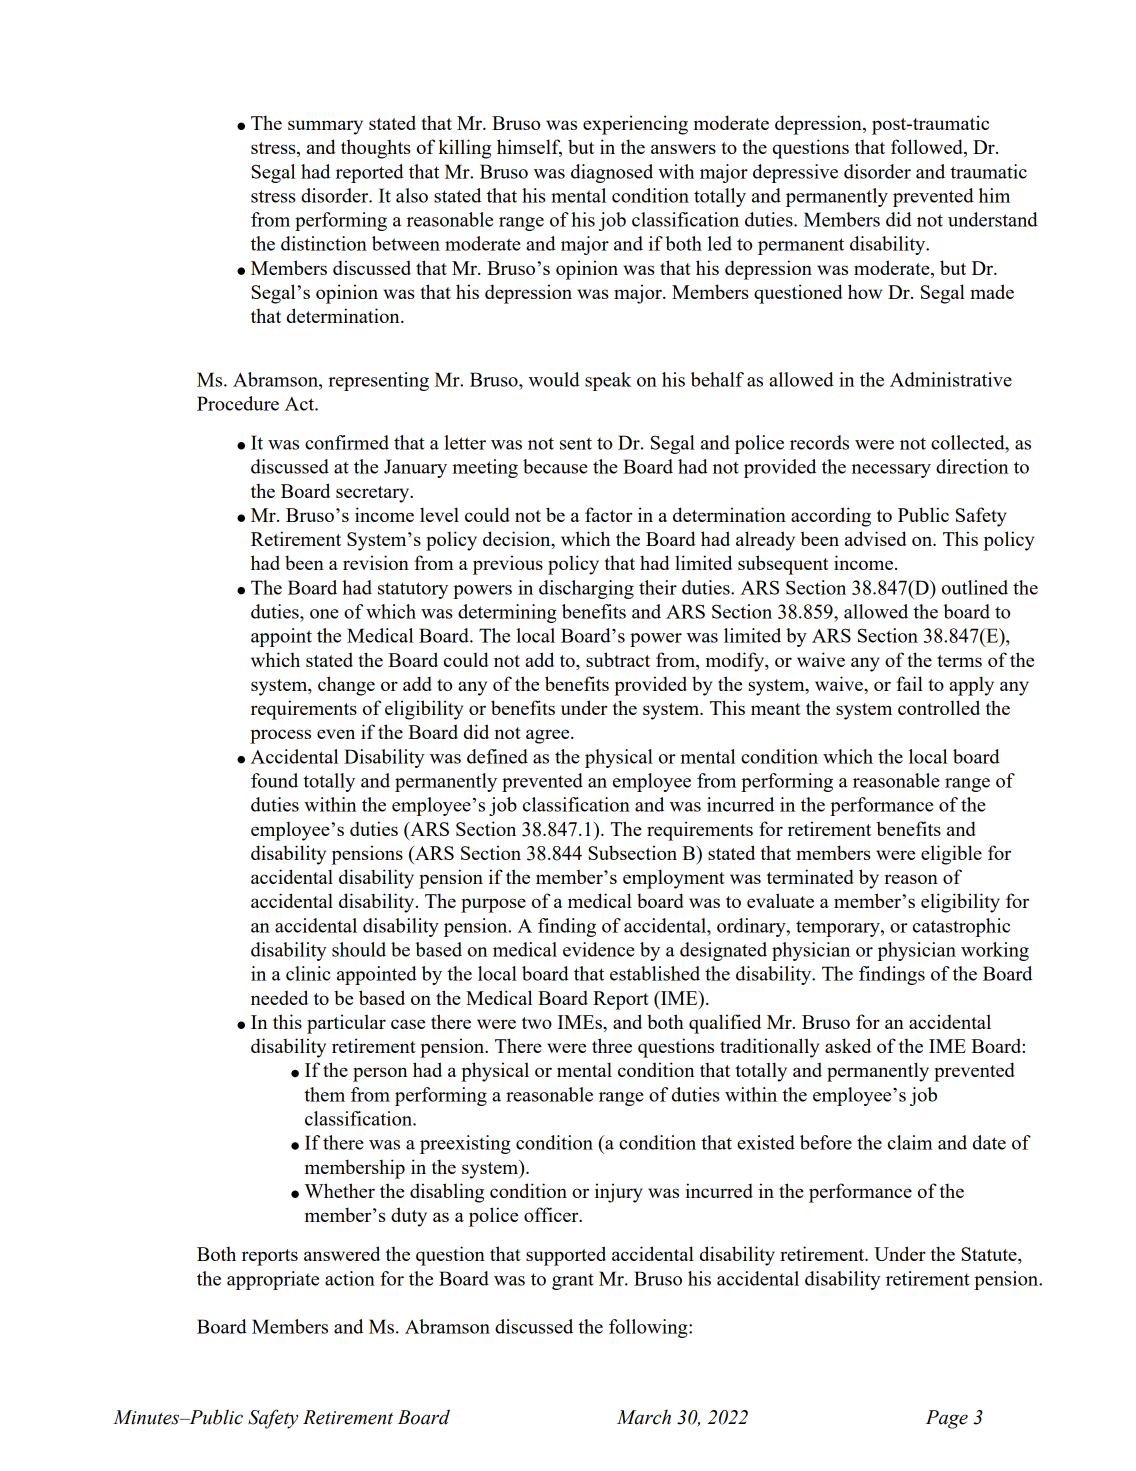  What do you see at coordinates (350, 1278) in the image?
I see `action` at bounding box center [350, 1278].
